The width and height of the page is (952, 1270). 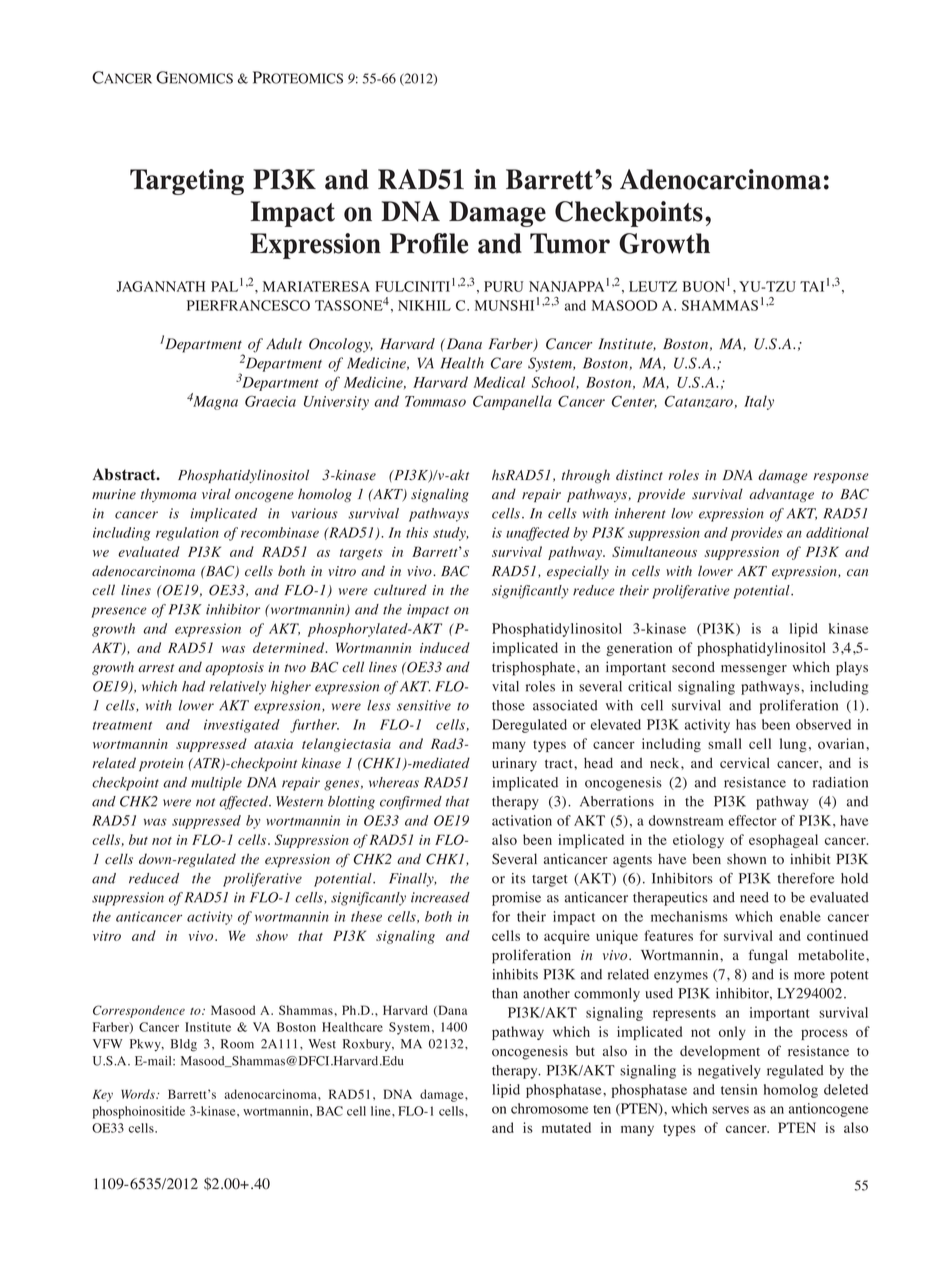 I want to click on messenger, so click(x=754, y=670).
